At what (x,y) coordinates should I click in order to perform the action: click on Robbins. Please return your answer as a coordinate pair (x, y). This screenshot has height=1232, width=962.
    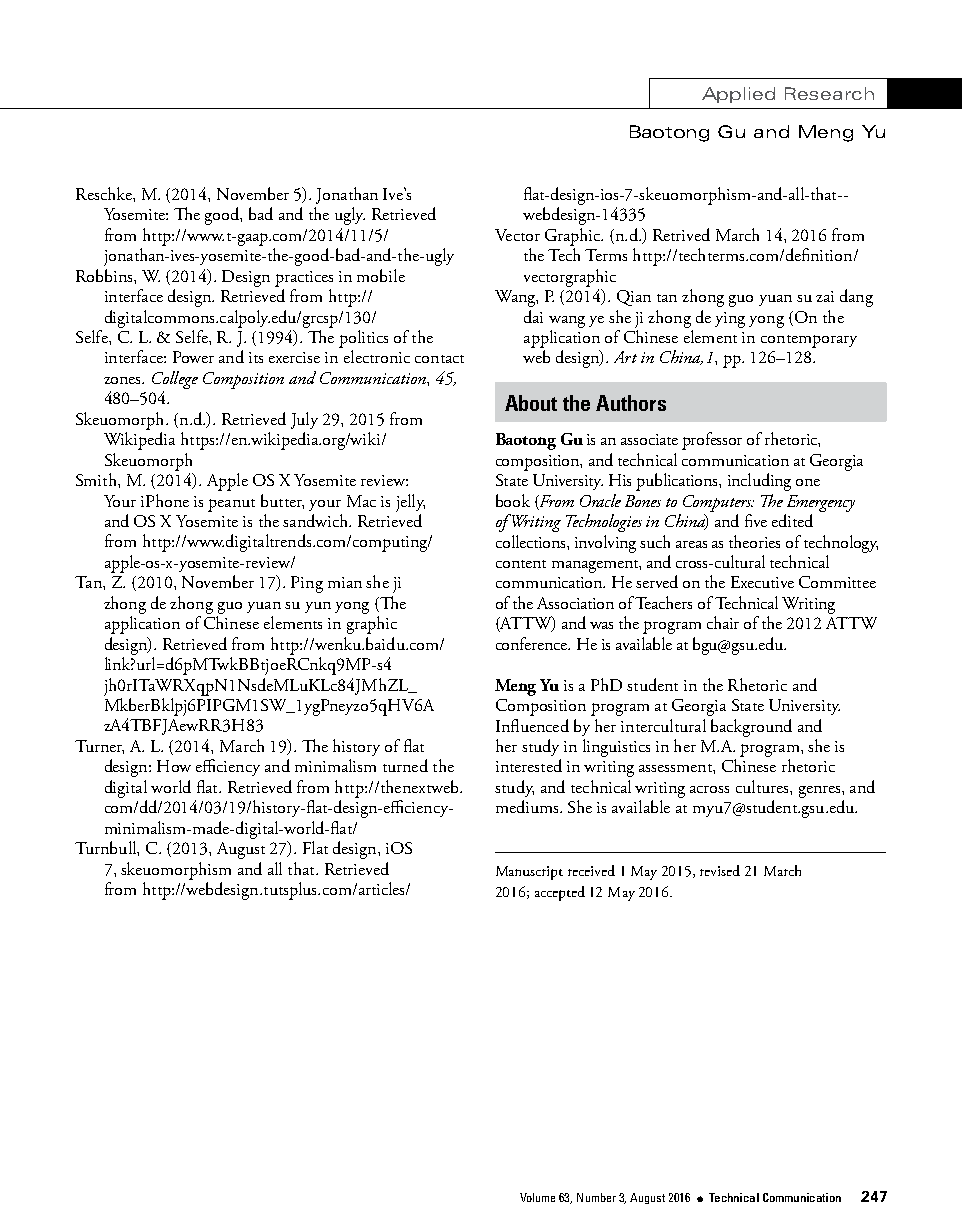
    Looking at the image, I should click on (105, 275).
